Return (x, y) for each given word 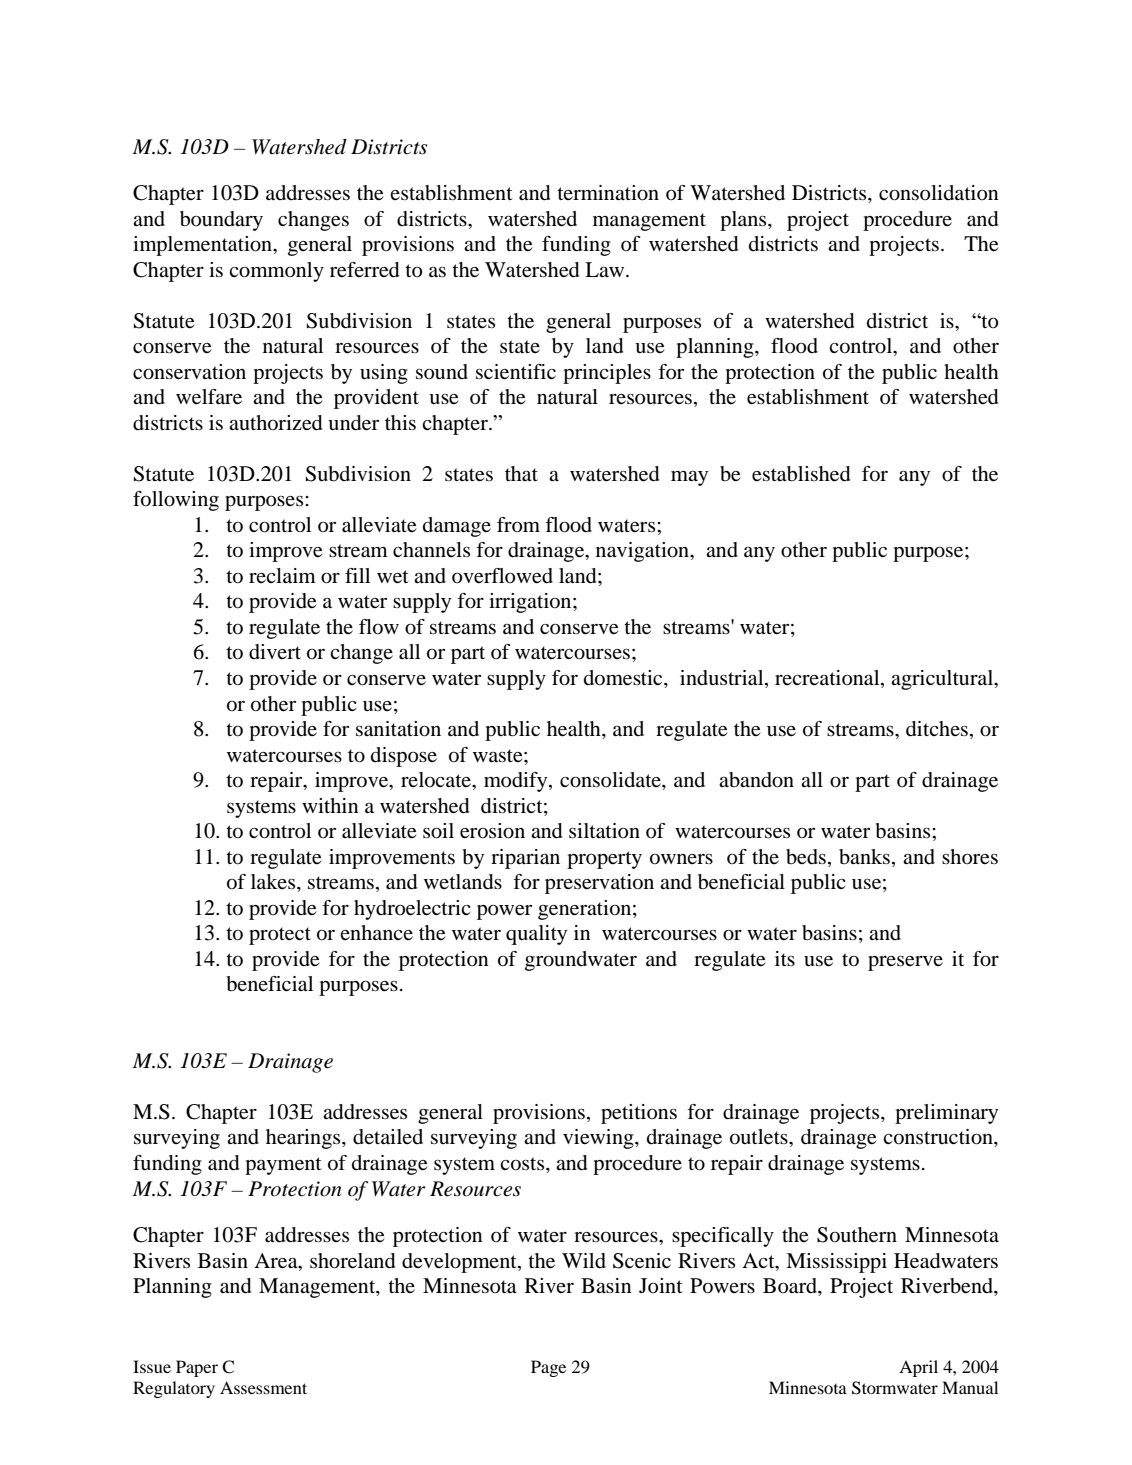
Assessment (263, 1387)
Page (548, 1368)
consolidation (939, 193)
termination (608, 193)
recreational (828, 679)
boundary (221, 221)
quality (536, 935)
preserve (905, 963)
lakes (274, 881)
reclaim (282, 575)
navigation (644, 552)
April (918, 1368)
